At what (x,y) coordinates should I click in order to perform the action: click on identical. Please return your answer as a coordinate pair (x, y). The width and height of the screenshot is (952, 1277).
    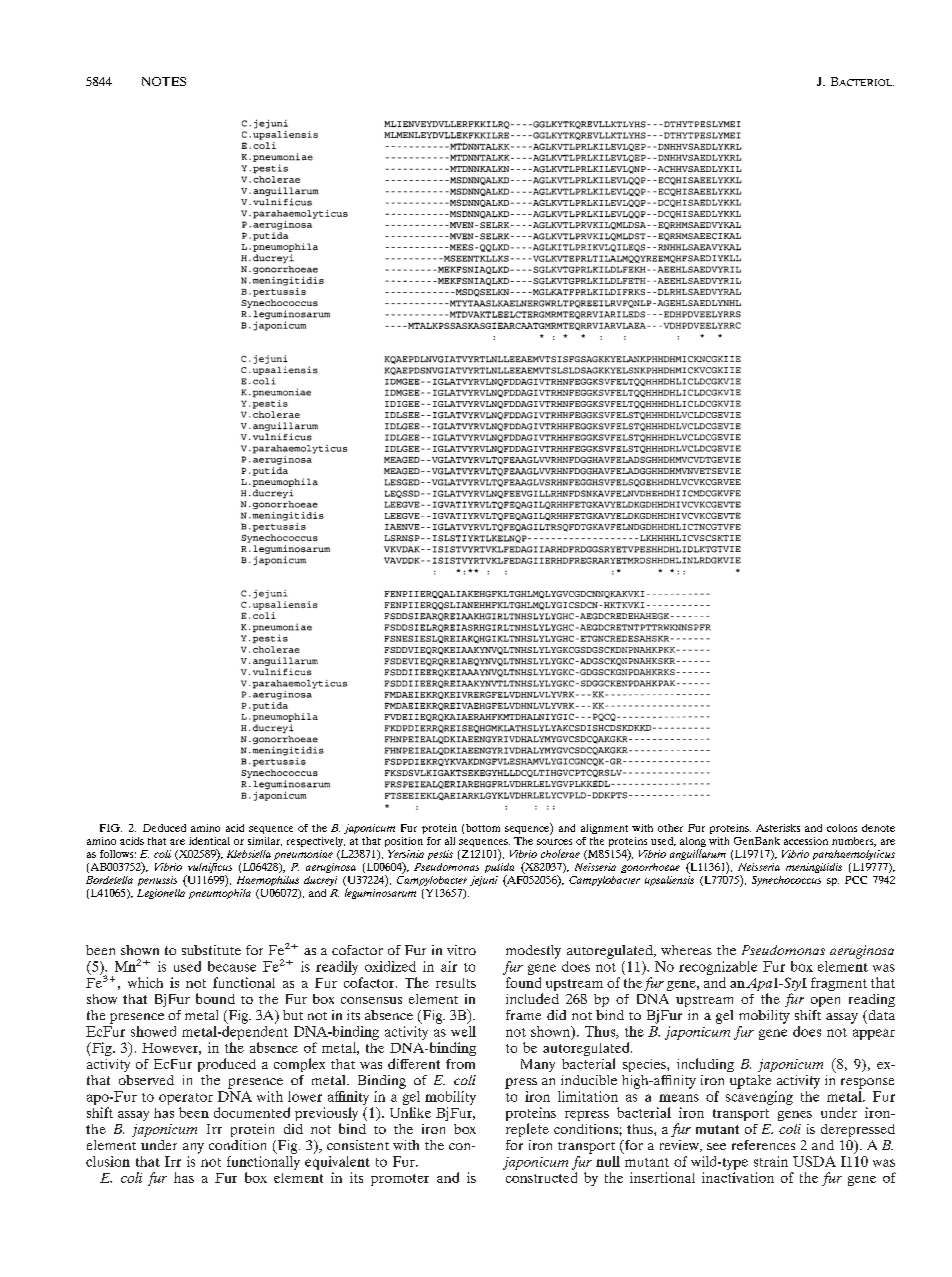
    Looking at the image, I should click on (209, 841).
